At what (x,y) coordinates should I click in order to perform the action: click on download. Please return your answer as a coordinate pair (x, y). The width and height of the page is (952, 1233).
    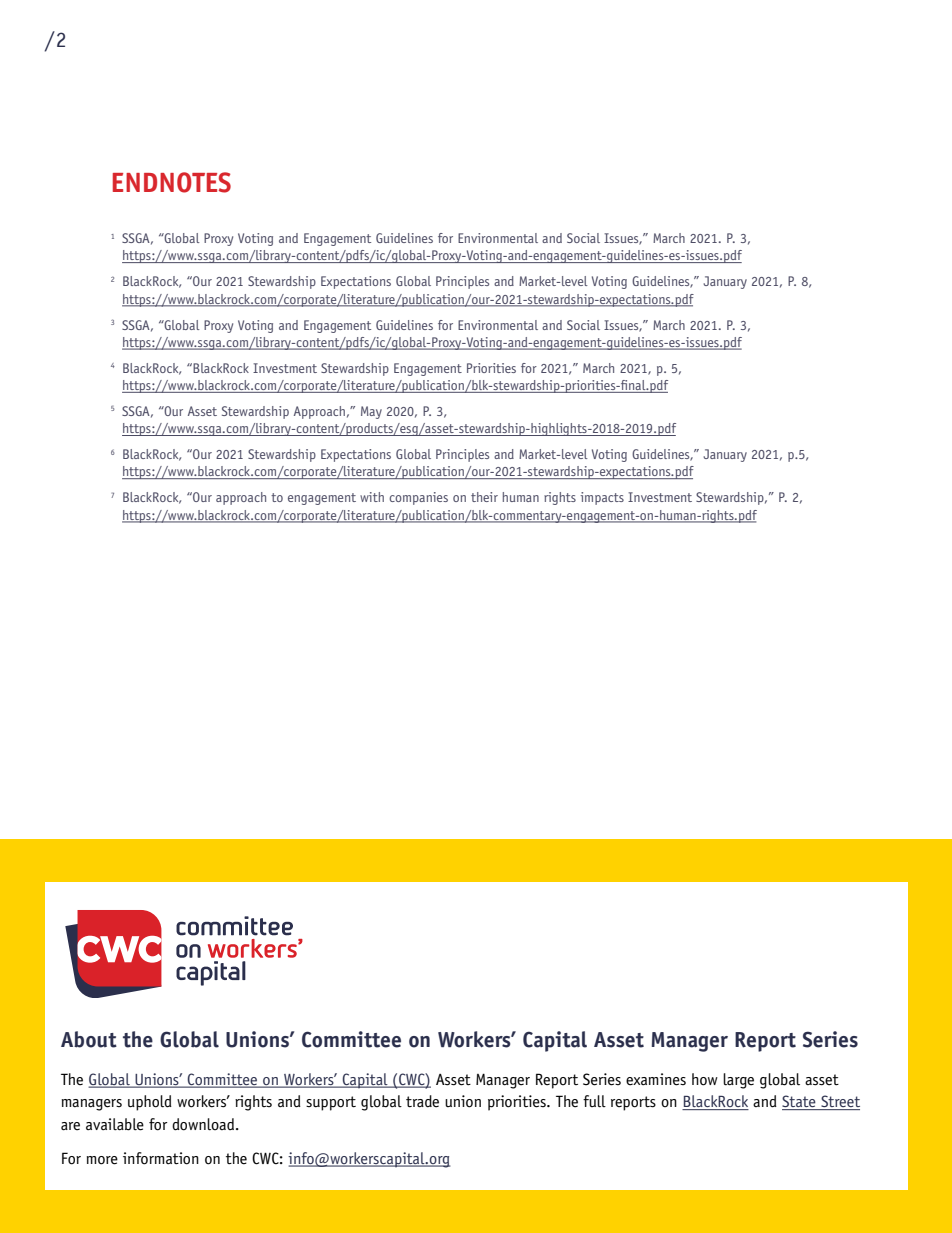
    Looking at the image, I should click on (204, 1124).
